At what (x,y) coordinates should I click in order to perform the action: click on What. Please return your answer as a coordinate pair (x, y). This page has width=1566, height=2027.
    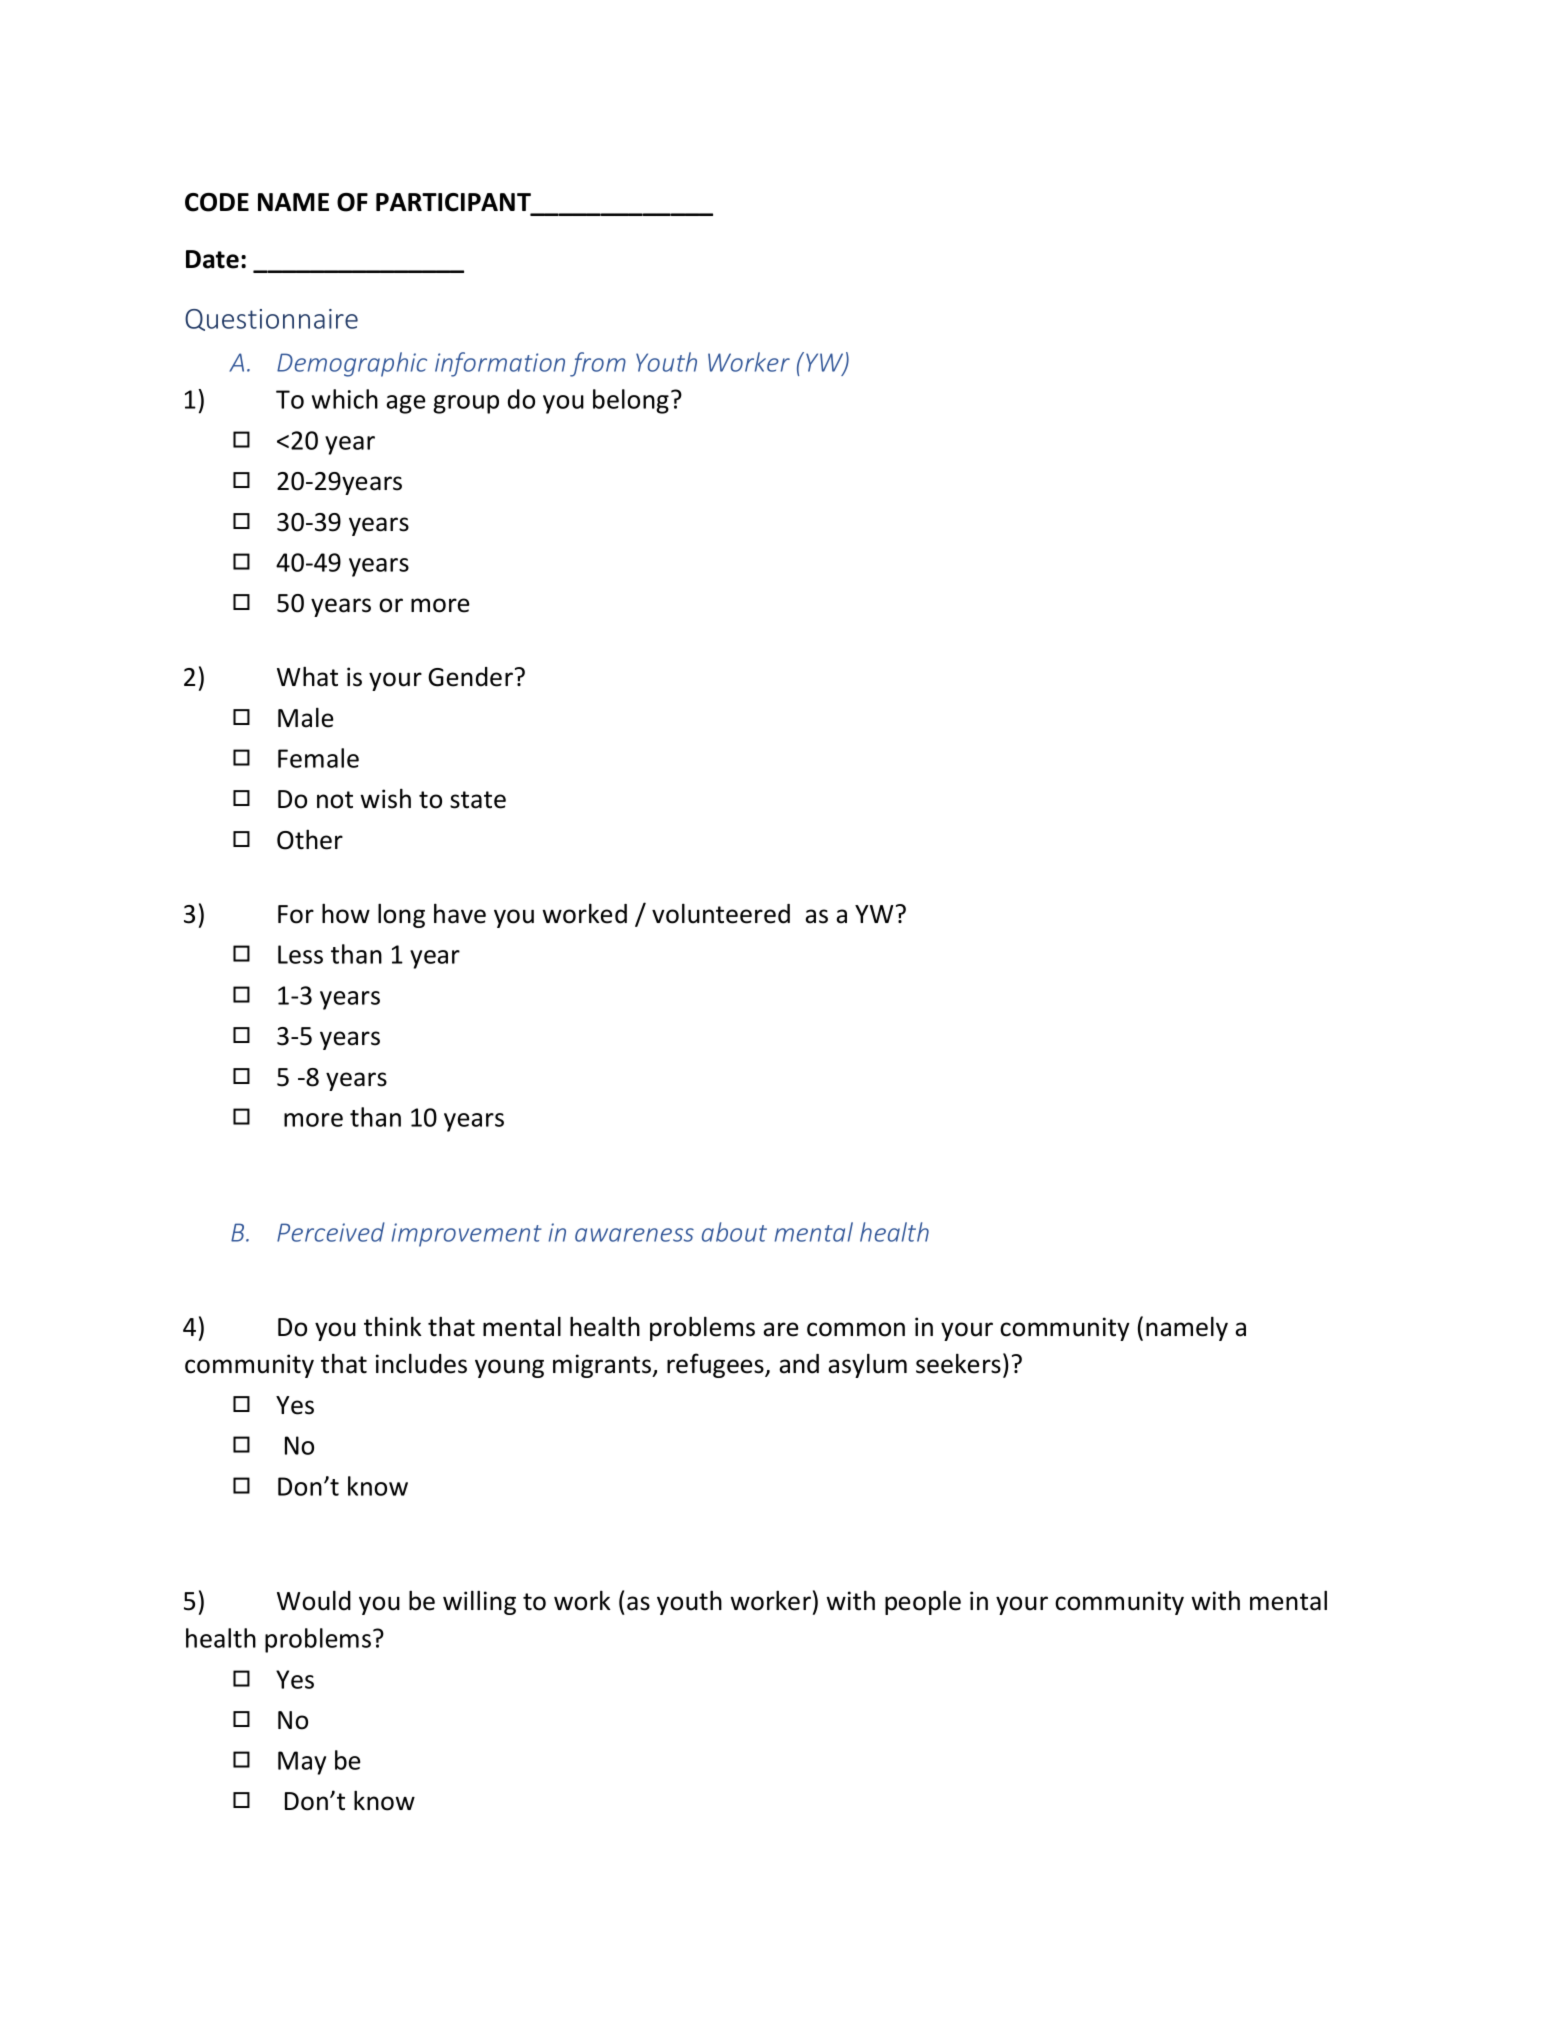
    Looking at the image, I should click on (307, 676).
